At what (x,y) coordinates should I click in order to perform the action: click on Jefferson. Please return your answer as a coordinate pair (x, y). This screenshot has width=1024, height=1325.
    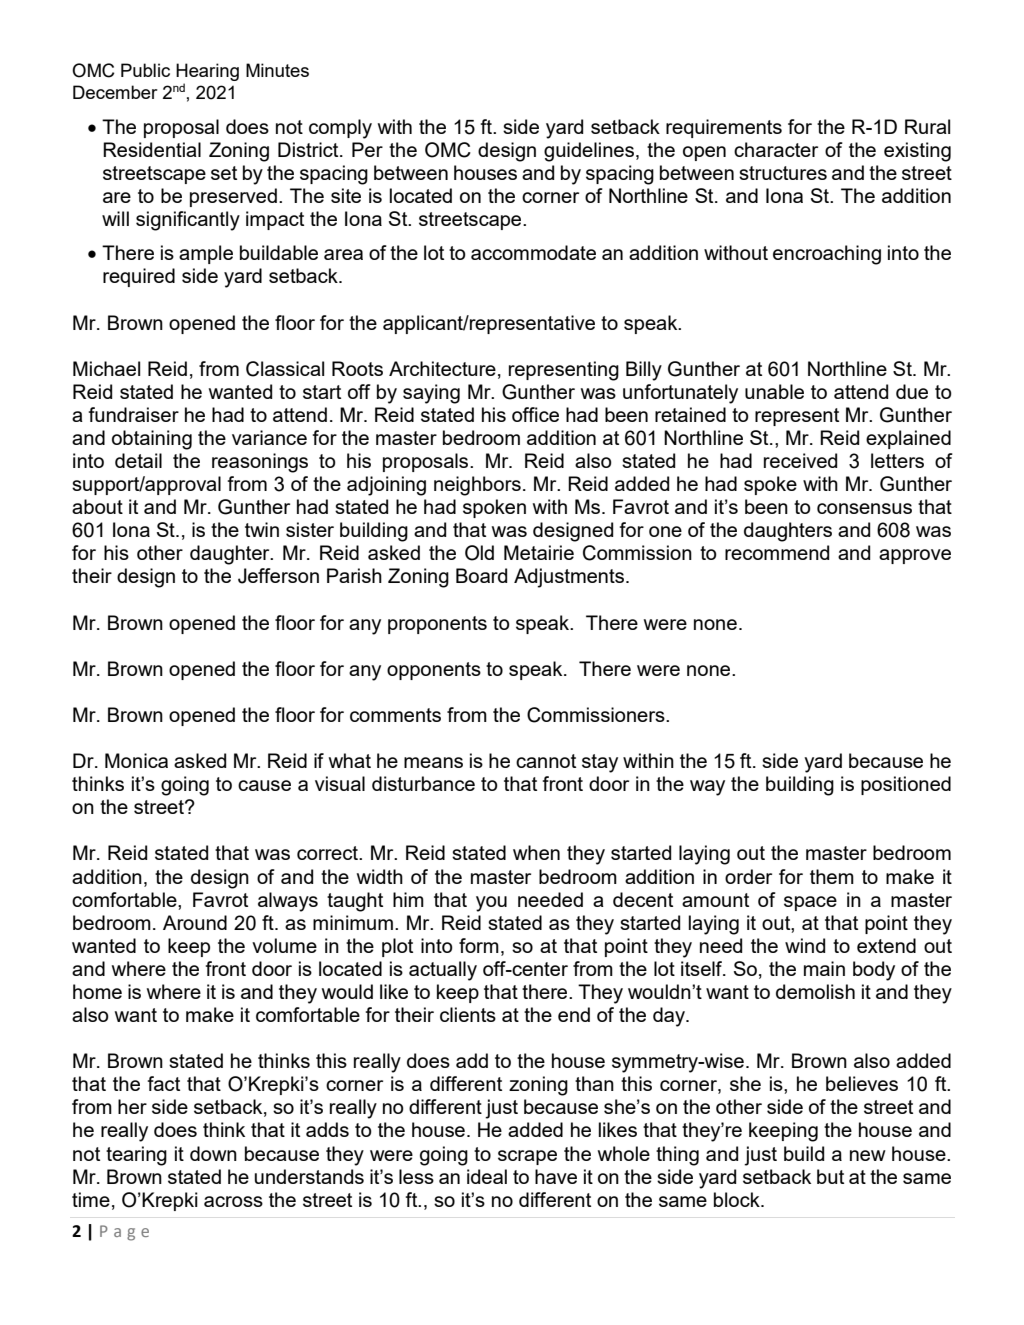
    Looking at the image, I should click on (278, 576).
